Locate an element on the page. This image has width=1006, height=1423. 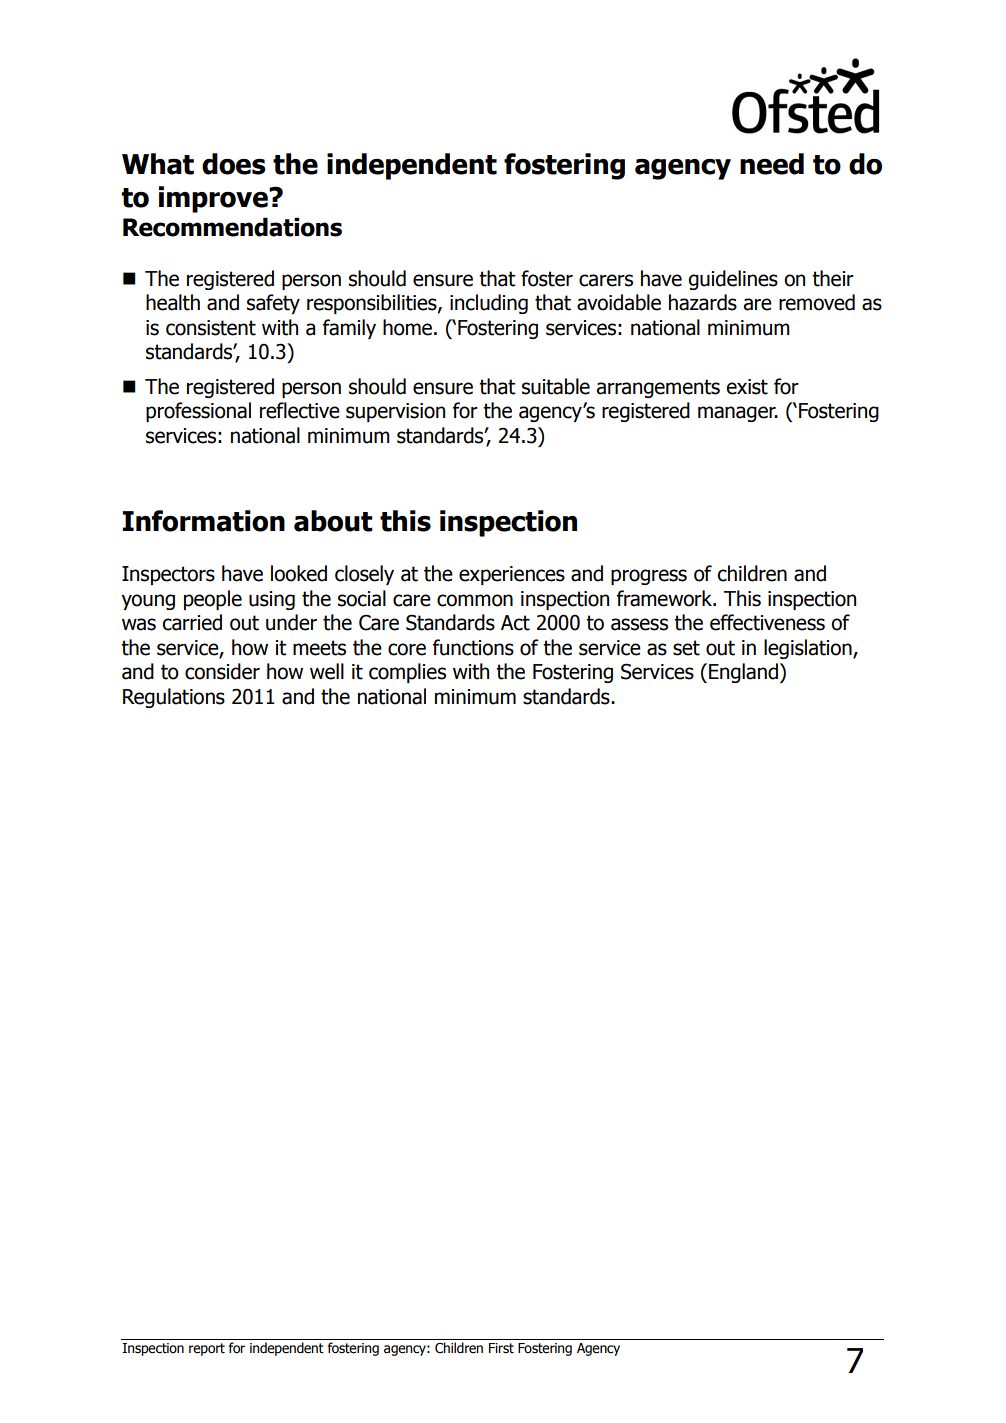
England is located at coordinates (743, 673).
